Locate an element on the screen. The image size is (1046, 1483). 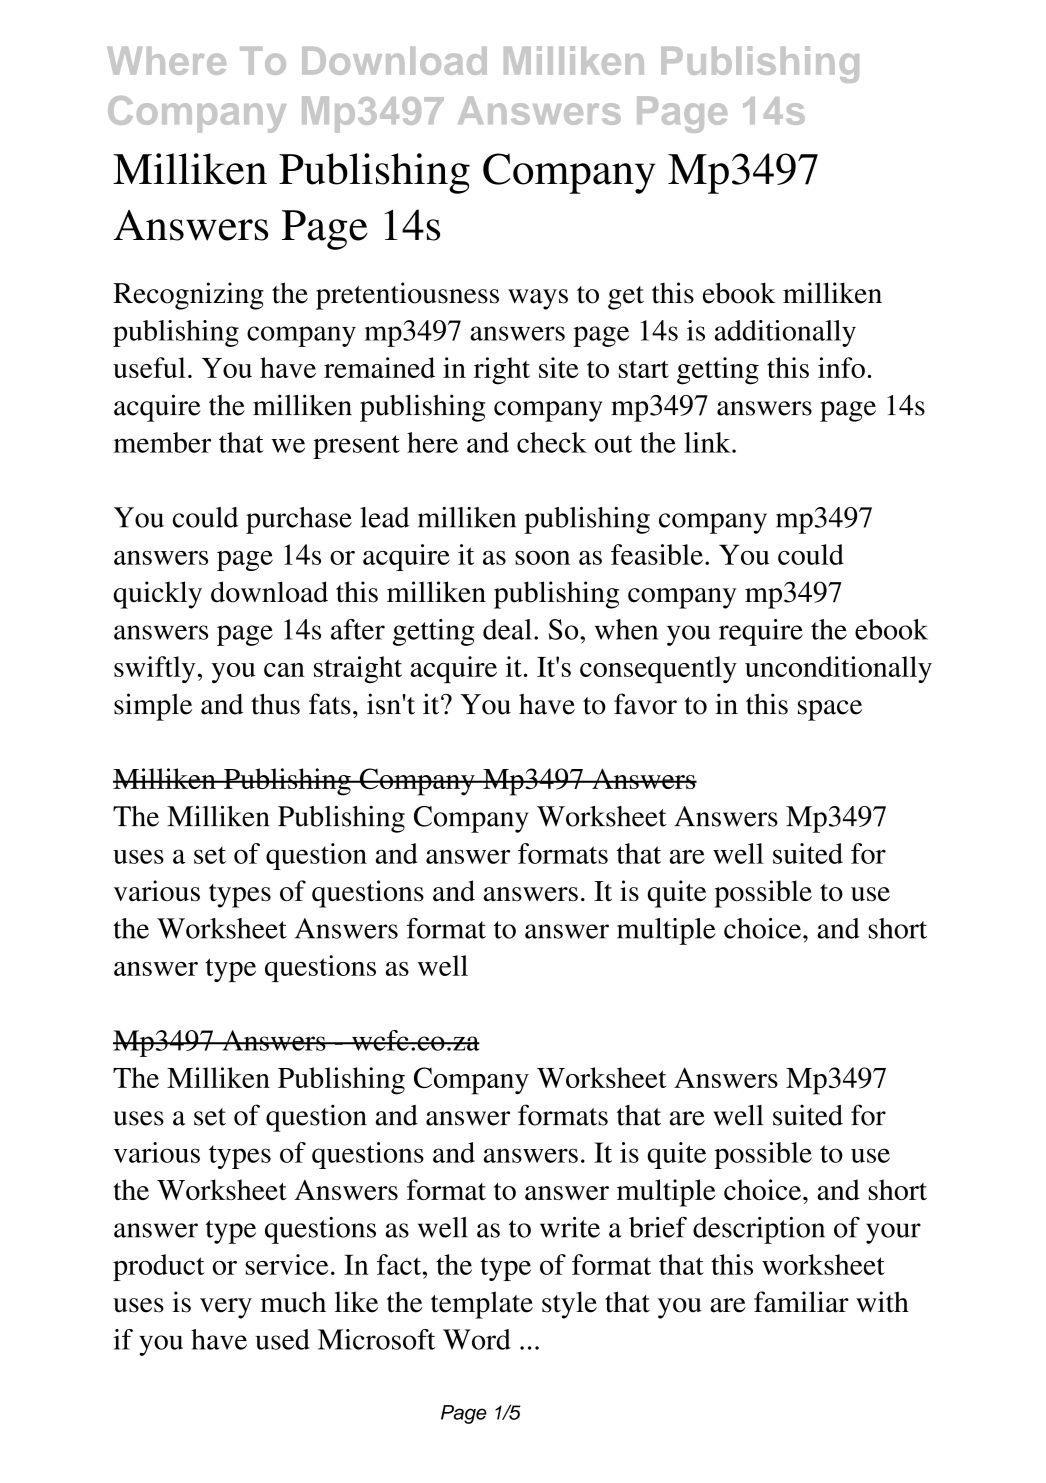
service is located at coordinates (287, 1264).
